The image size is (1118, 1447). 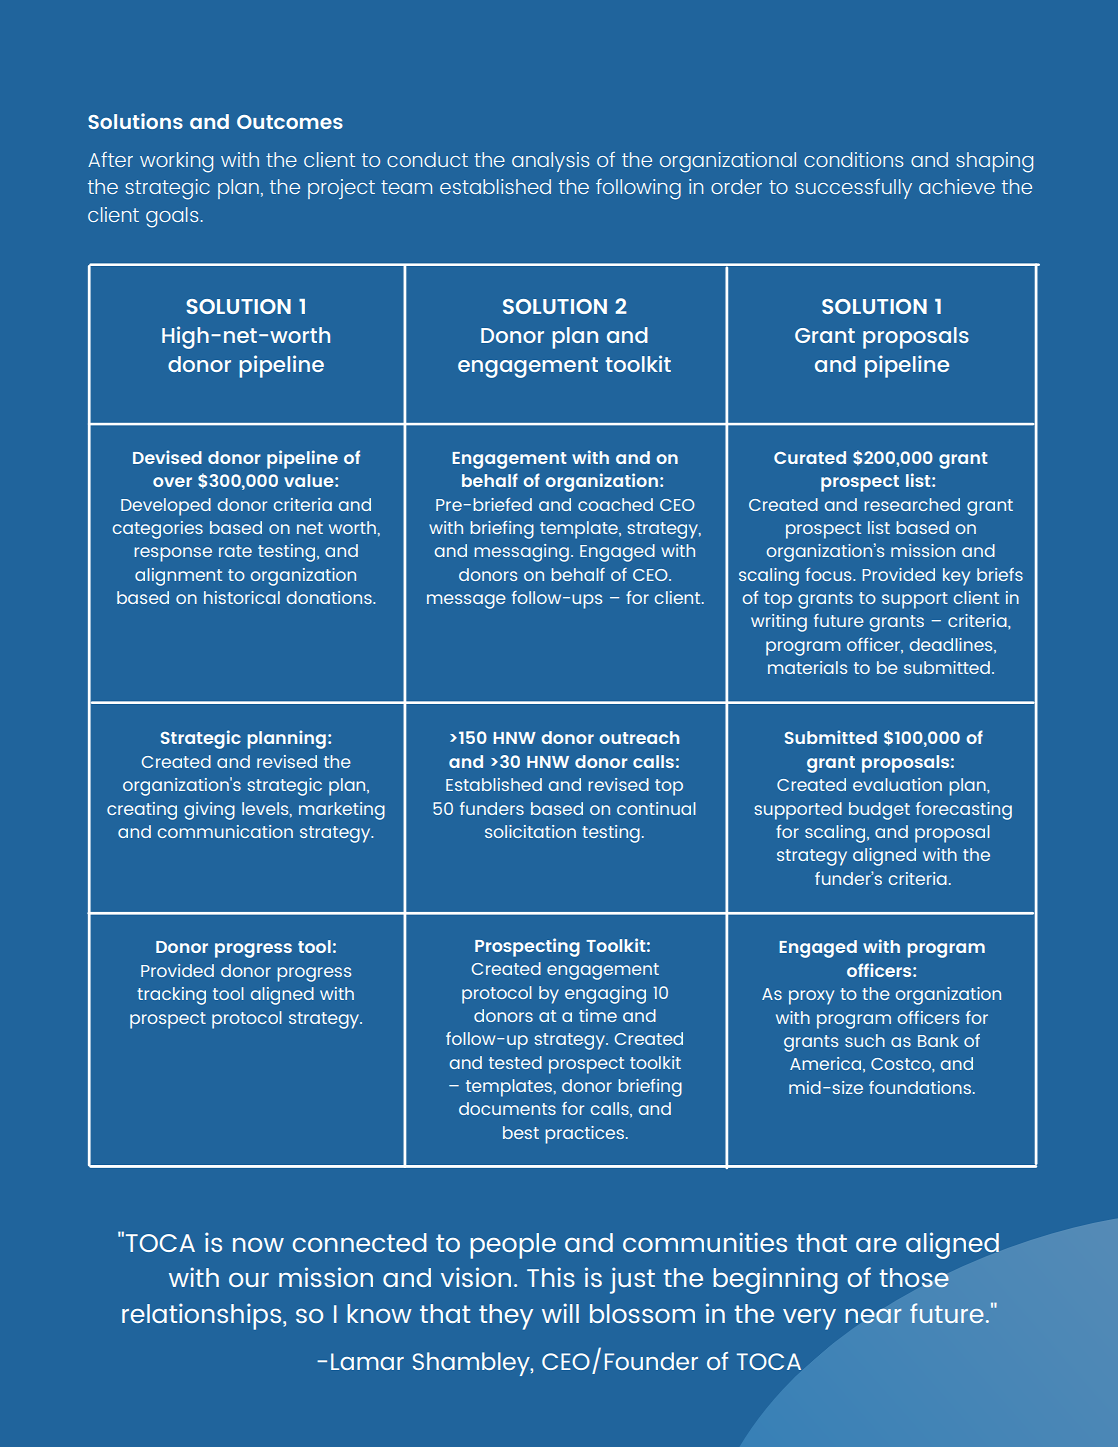 What do you see at coordinates (560, 1313) in the screenshot?
I see `will` at bounding box center [560, 1313].
